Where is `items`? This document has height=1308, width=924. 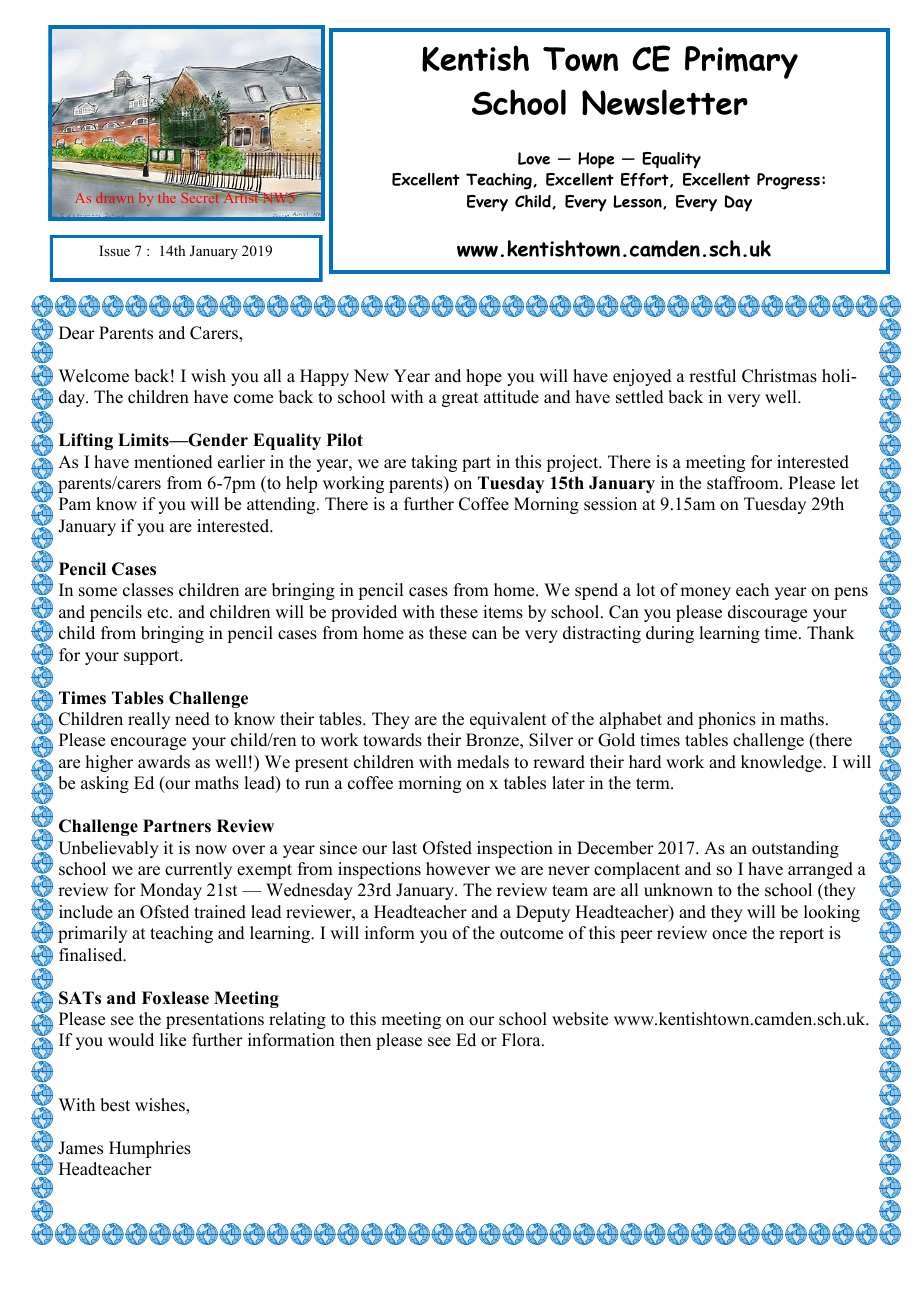
items is located at coordinates (503, 612).
